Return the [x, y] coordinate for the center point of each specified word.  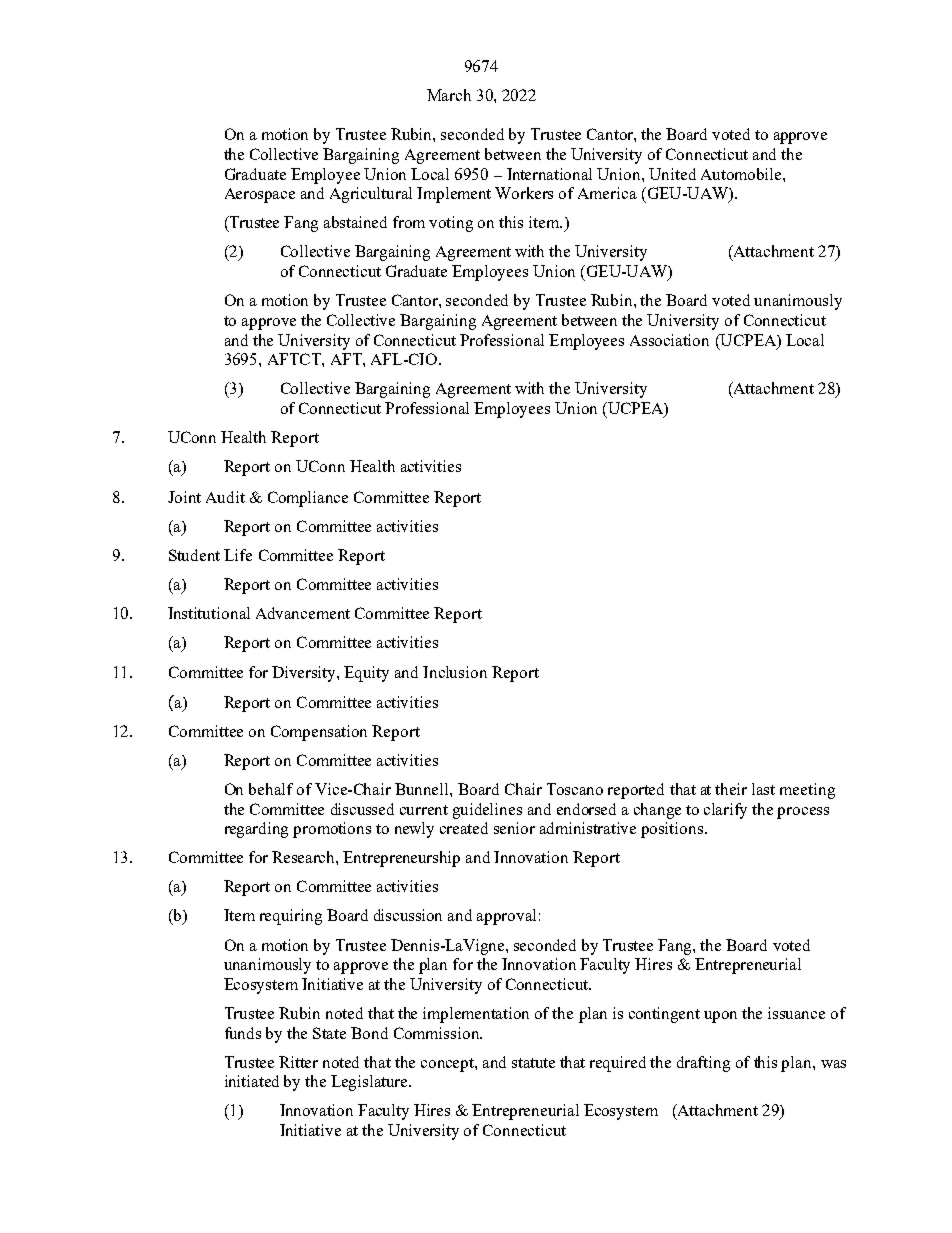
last [763, 789]
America [607, 193]
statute [533, 1063]
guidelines [487, 811]
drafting [703, 1064]
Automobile [742, 174]
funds [243, 1033]
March [449, 95]
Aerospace [260, 195]
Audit [225, 497]
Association [669, 340]
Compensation [319, 733]
